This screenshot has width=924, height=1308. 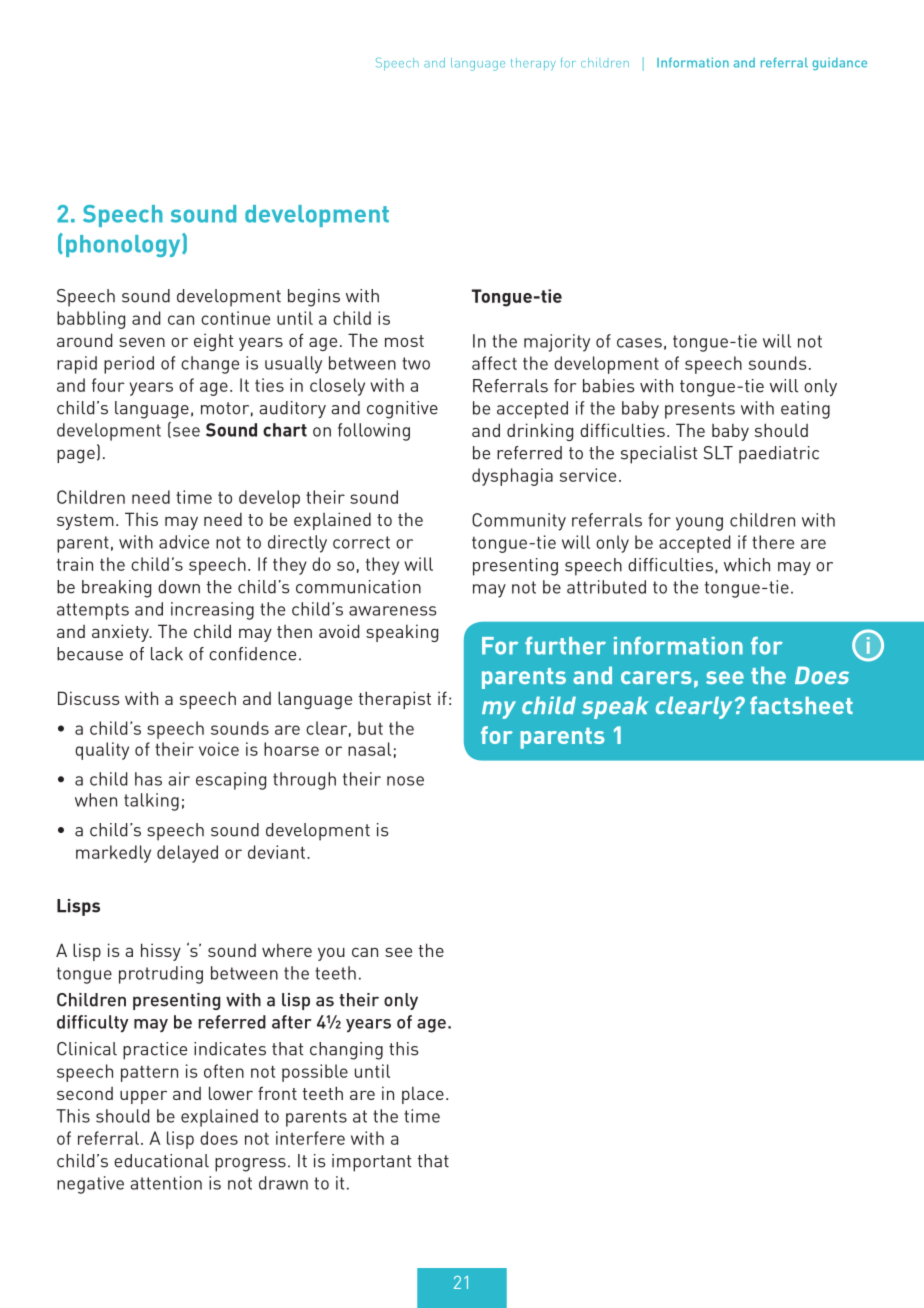 What do you see at coordinates (392, 611) in the screenshot?
I see `awareness` at bounding box center [392, 611].
